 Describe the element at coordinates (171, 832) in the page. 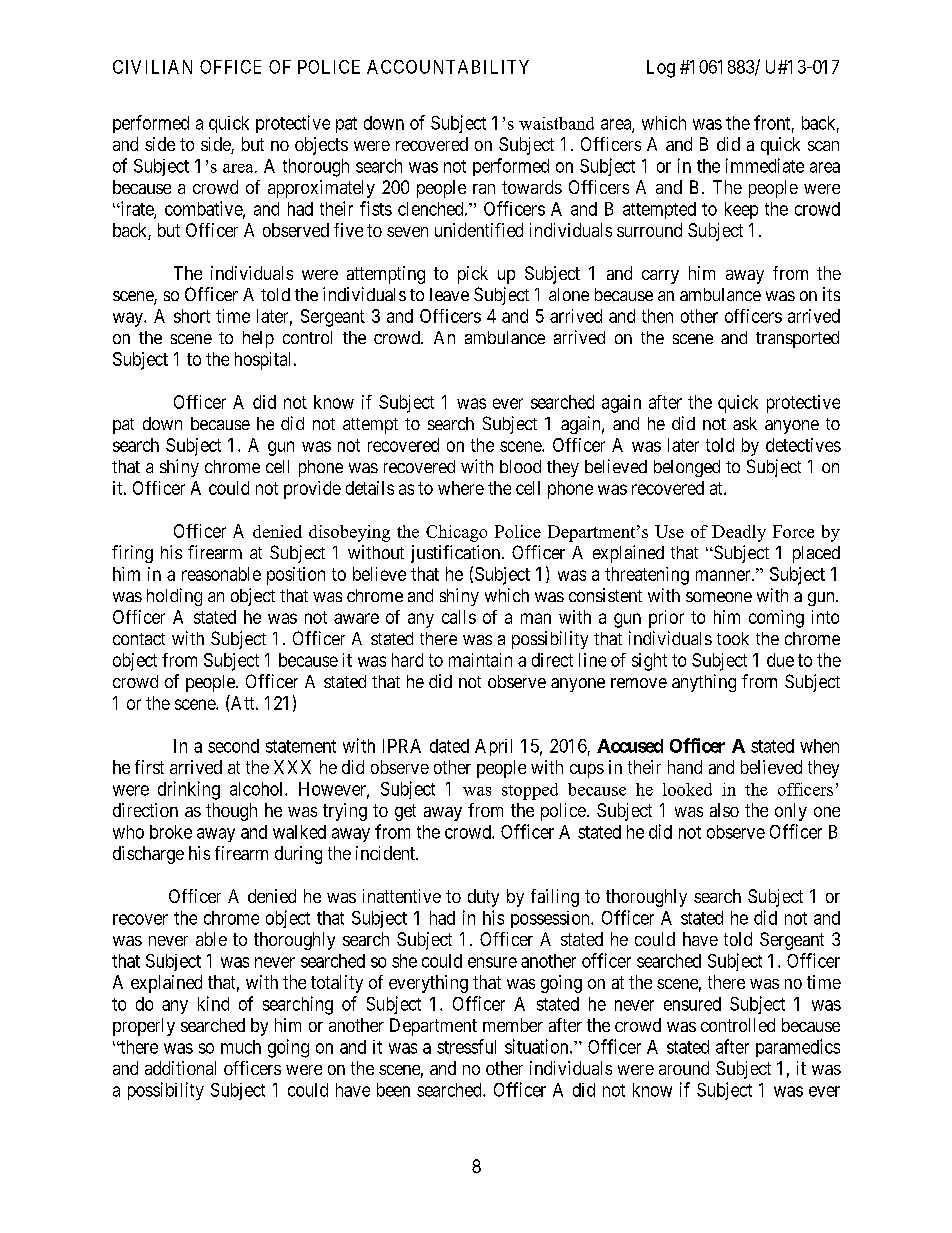

I see `broke` at that location.
